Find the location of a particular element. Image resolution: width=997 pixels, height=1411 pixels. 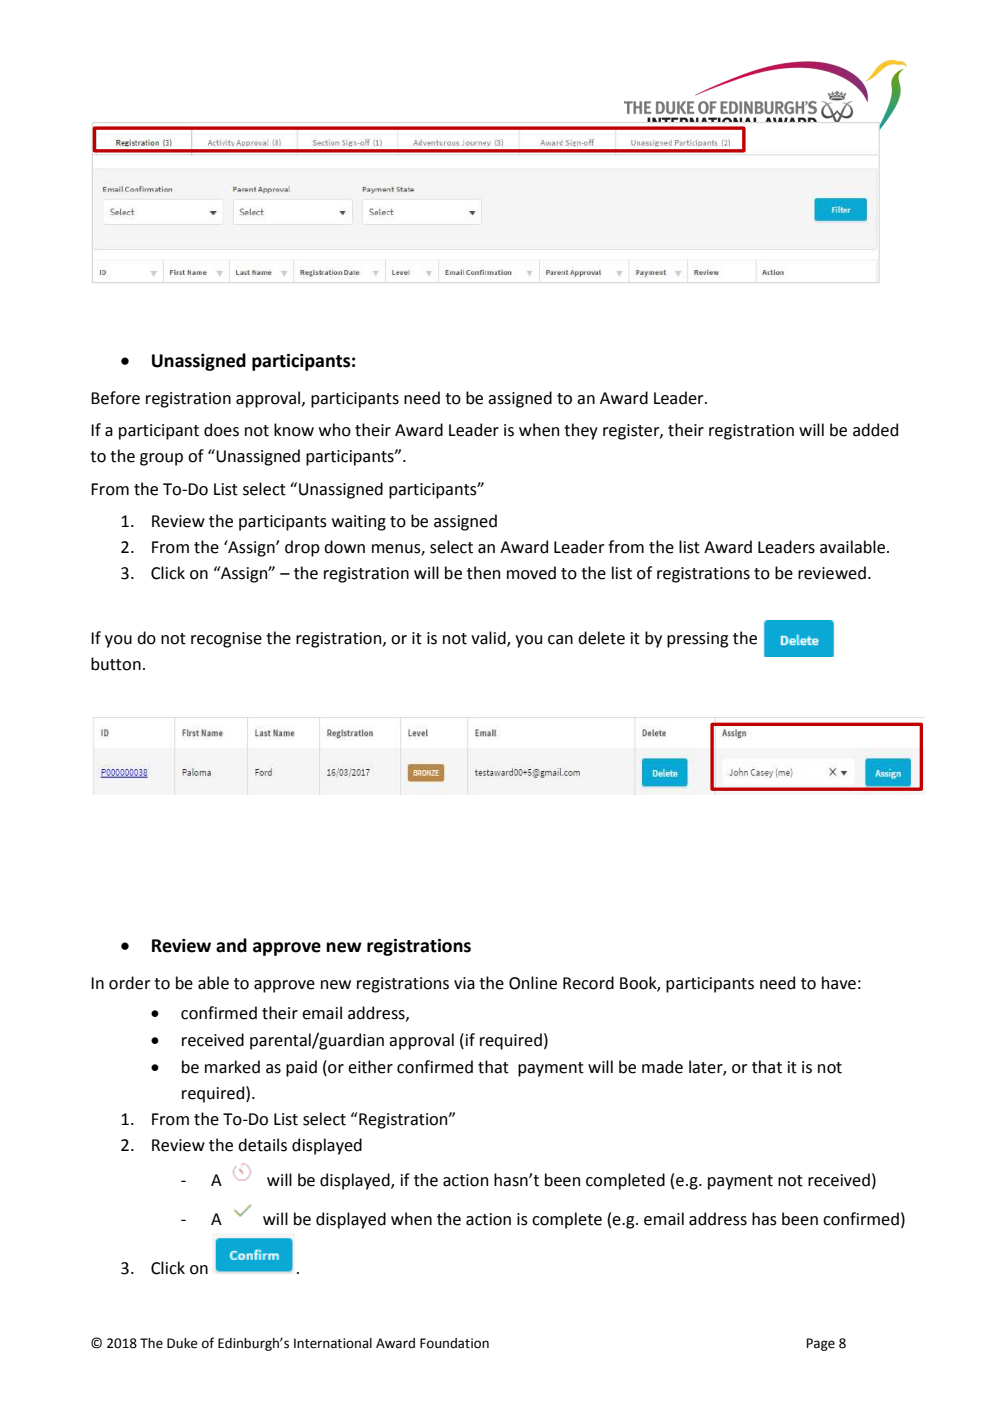

they is located at coordinates (581, 431).
